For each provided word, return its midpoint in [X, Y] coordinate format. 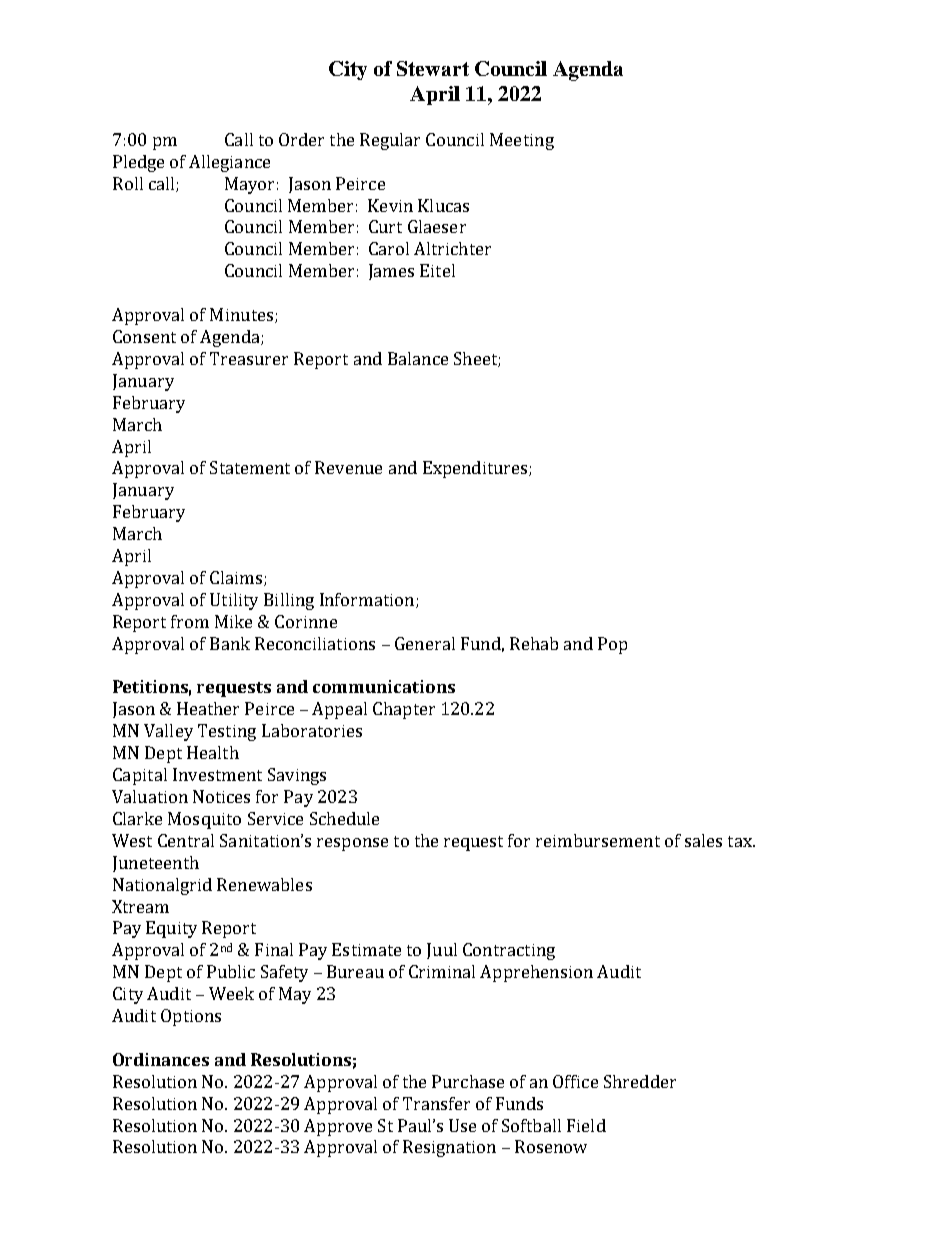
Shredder [640, 1081]
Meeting [522, 141]
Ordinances [161, 1059]
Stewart [433, 68]
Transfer [436, 1103]
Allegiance [229, 163]
